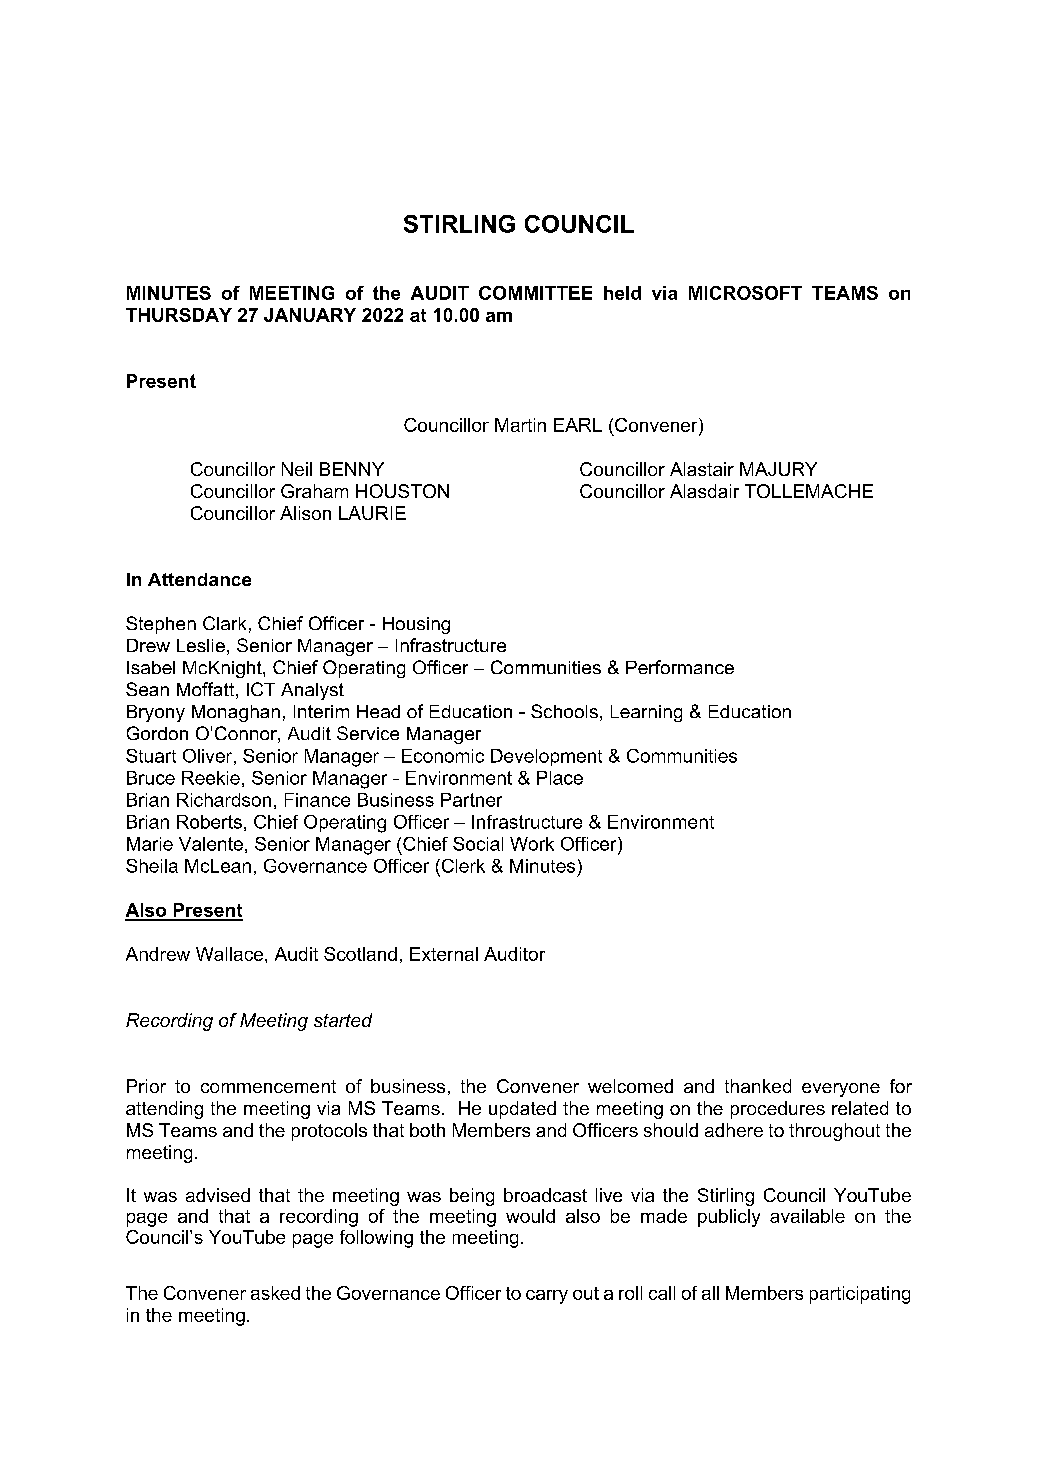 This page has height=1467, width=1037. I want to click on asked, so click(275, 1293).
